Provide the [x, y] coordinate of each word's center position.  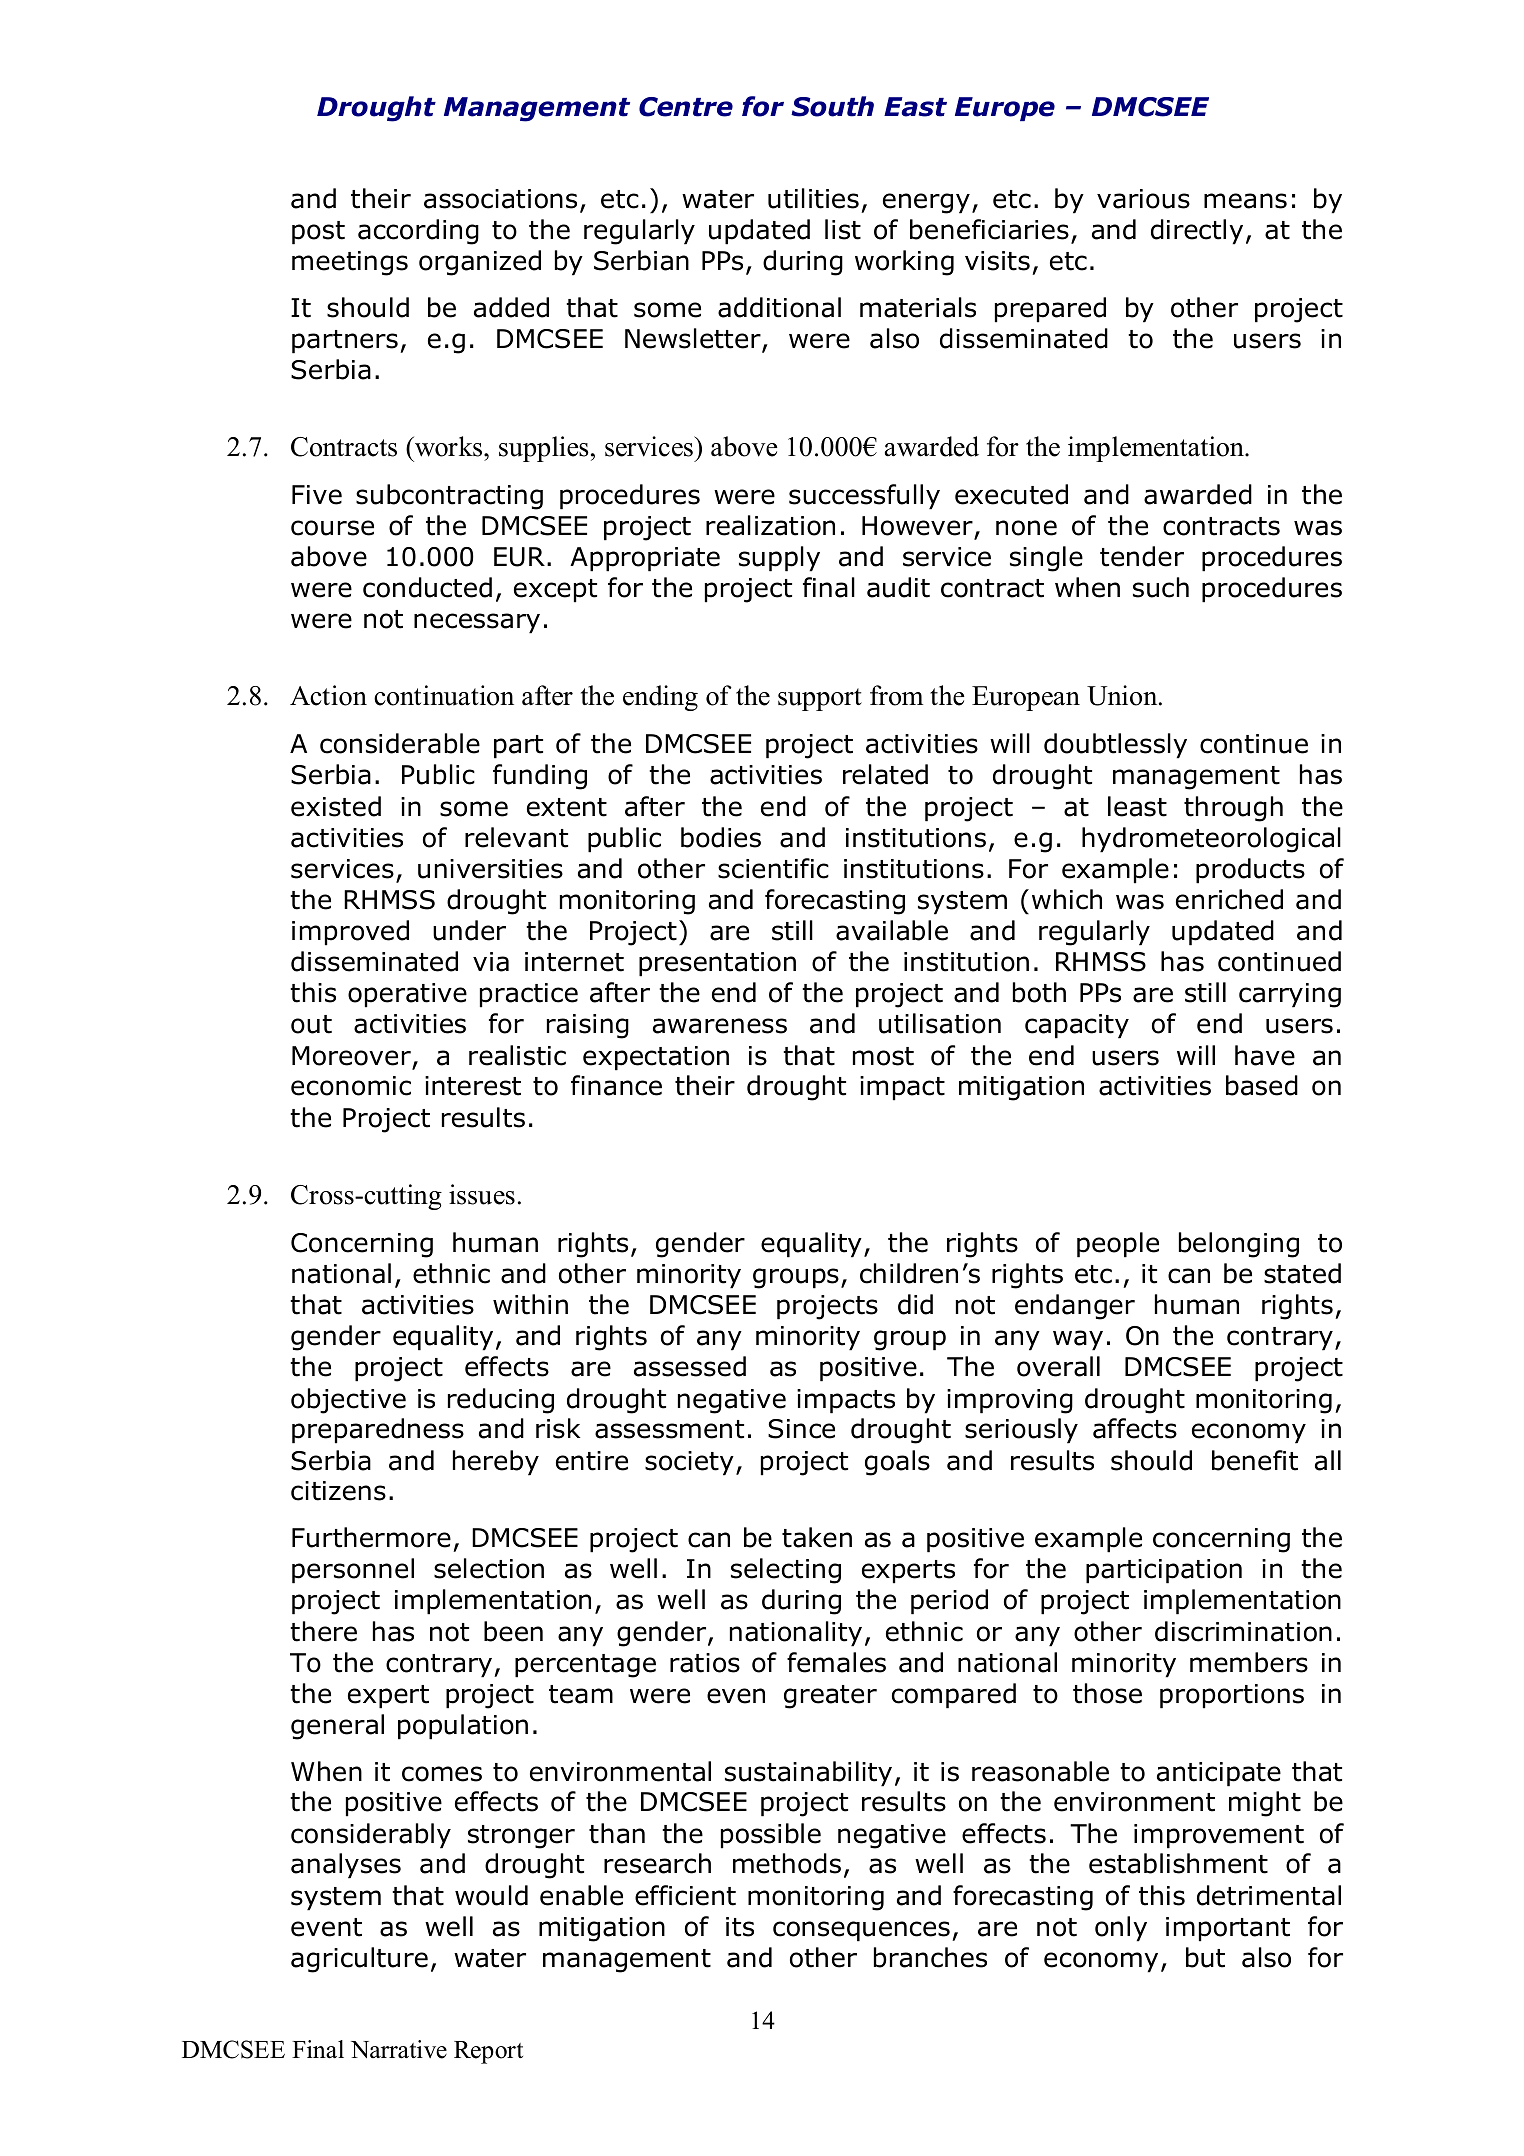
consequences [861, 1931]
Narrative [399, 2049]
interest [473, 1086]
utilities [813, 198]
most [883, 1056]
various [1143, 199]
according [418, 232]
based [1262, 1085]
